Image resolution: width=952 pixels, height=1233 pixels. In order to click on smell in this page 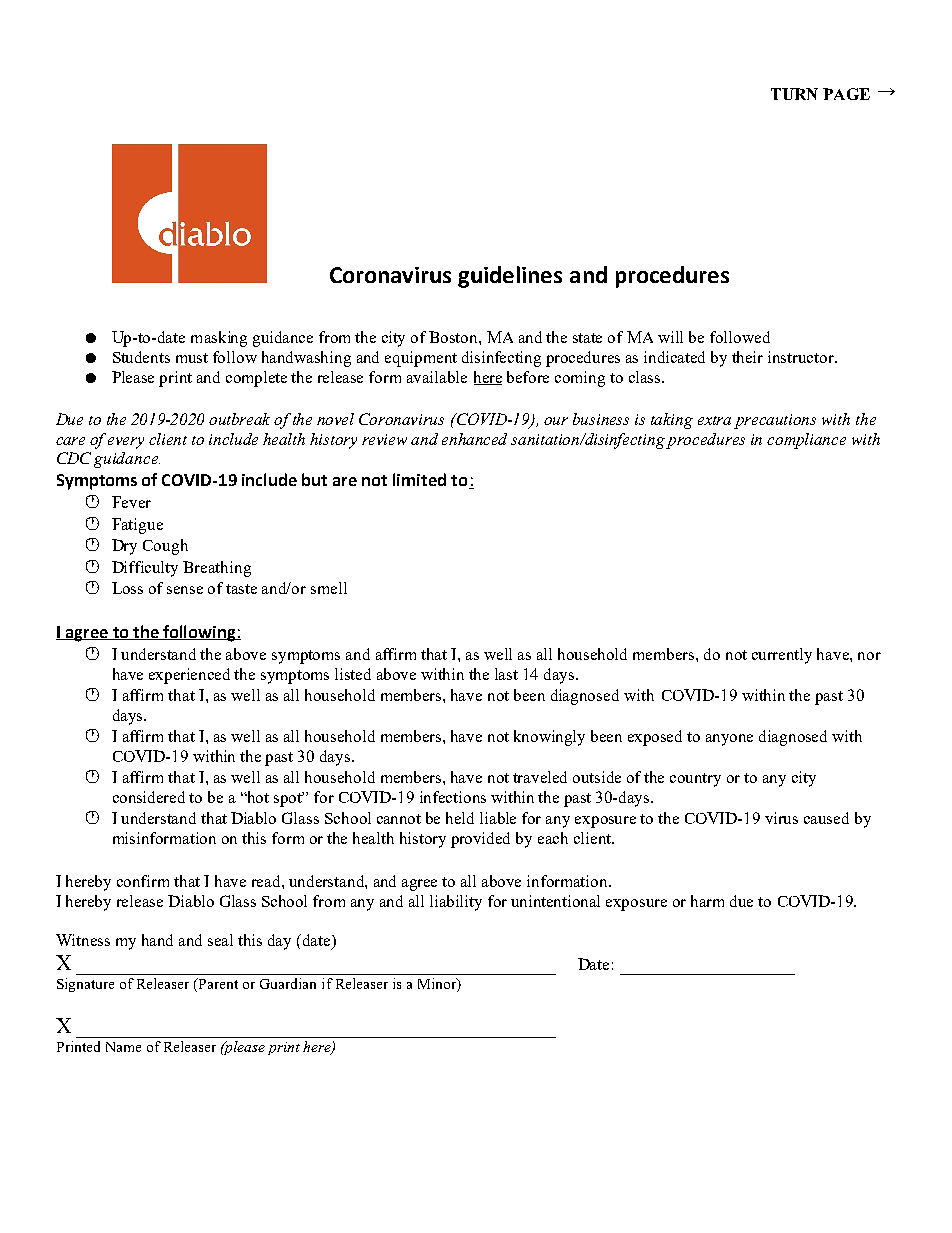, I will do `click(329, 588)`.
